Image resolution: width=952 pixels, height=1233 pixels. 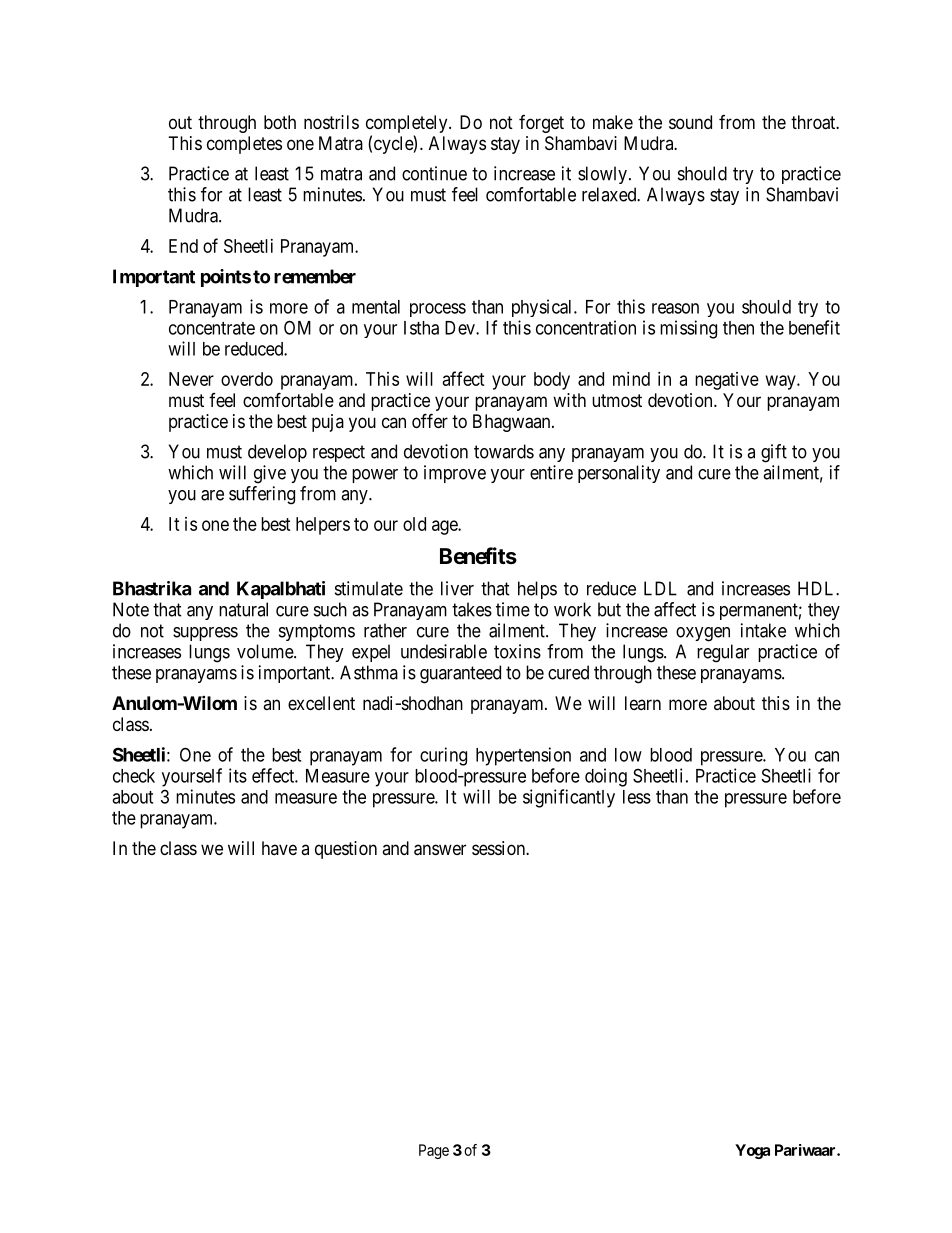 What do you see at coordinates (212, 495) in the screenshot?
I see `are` at bounding box center [212, 495].
